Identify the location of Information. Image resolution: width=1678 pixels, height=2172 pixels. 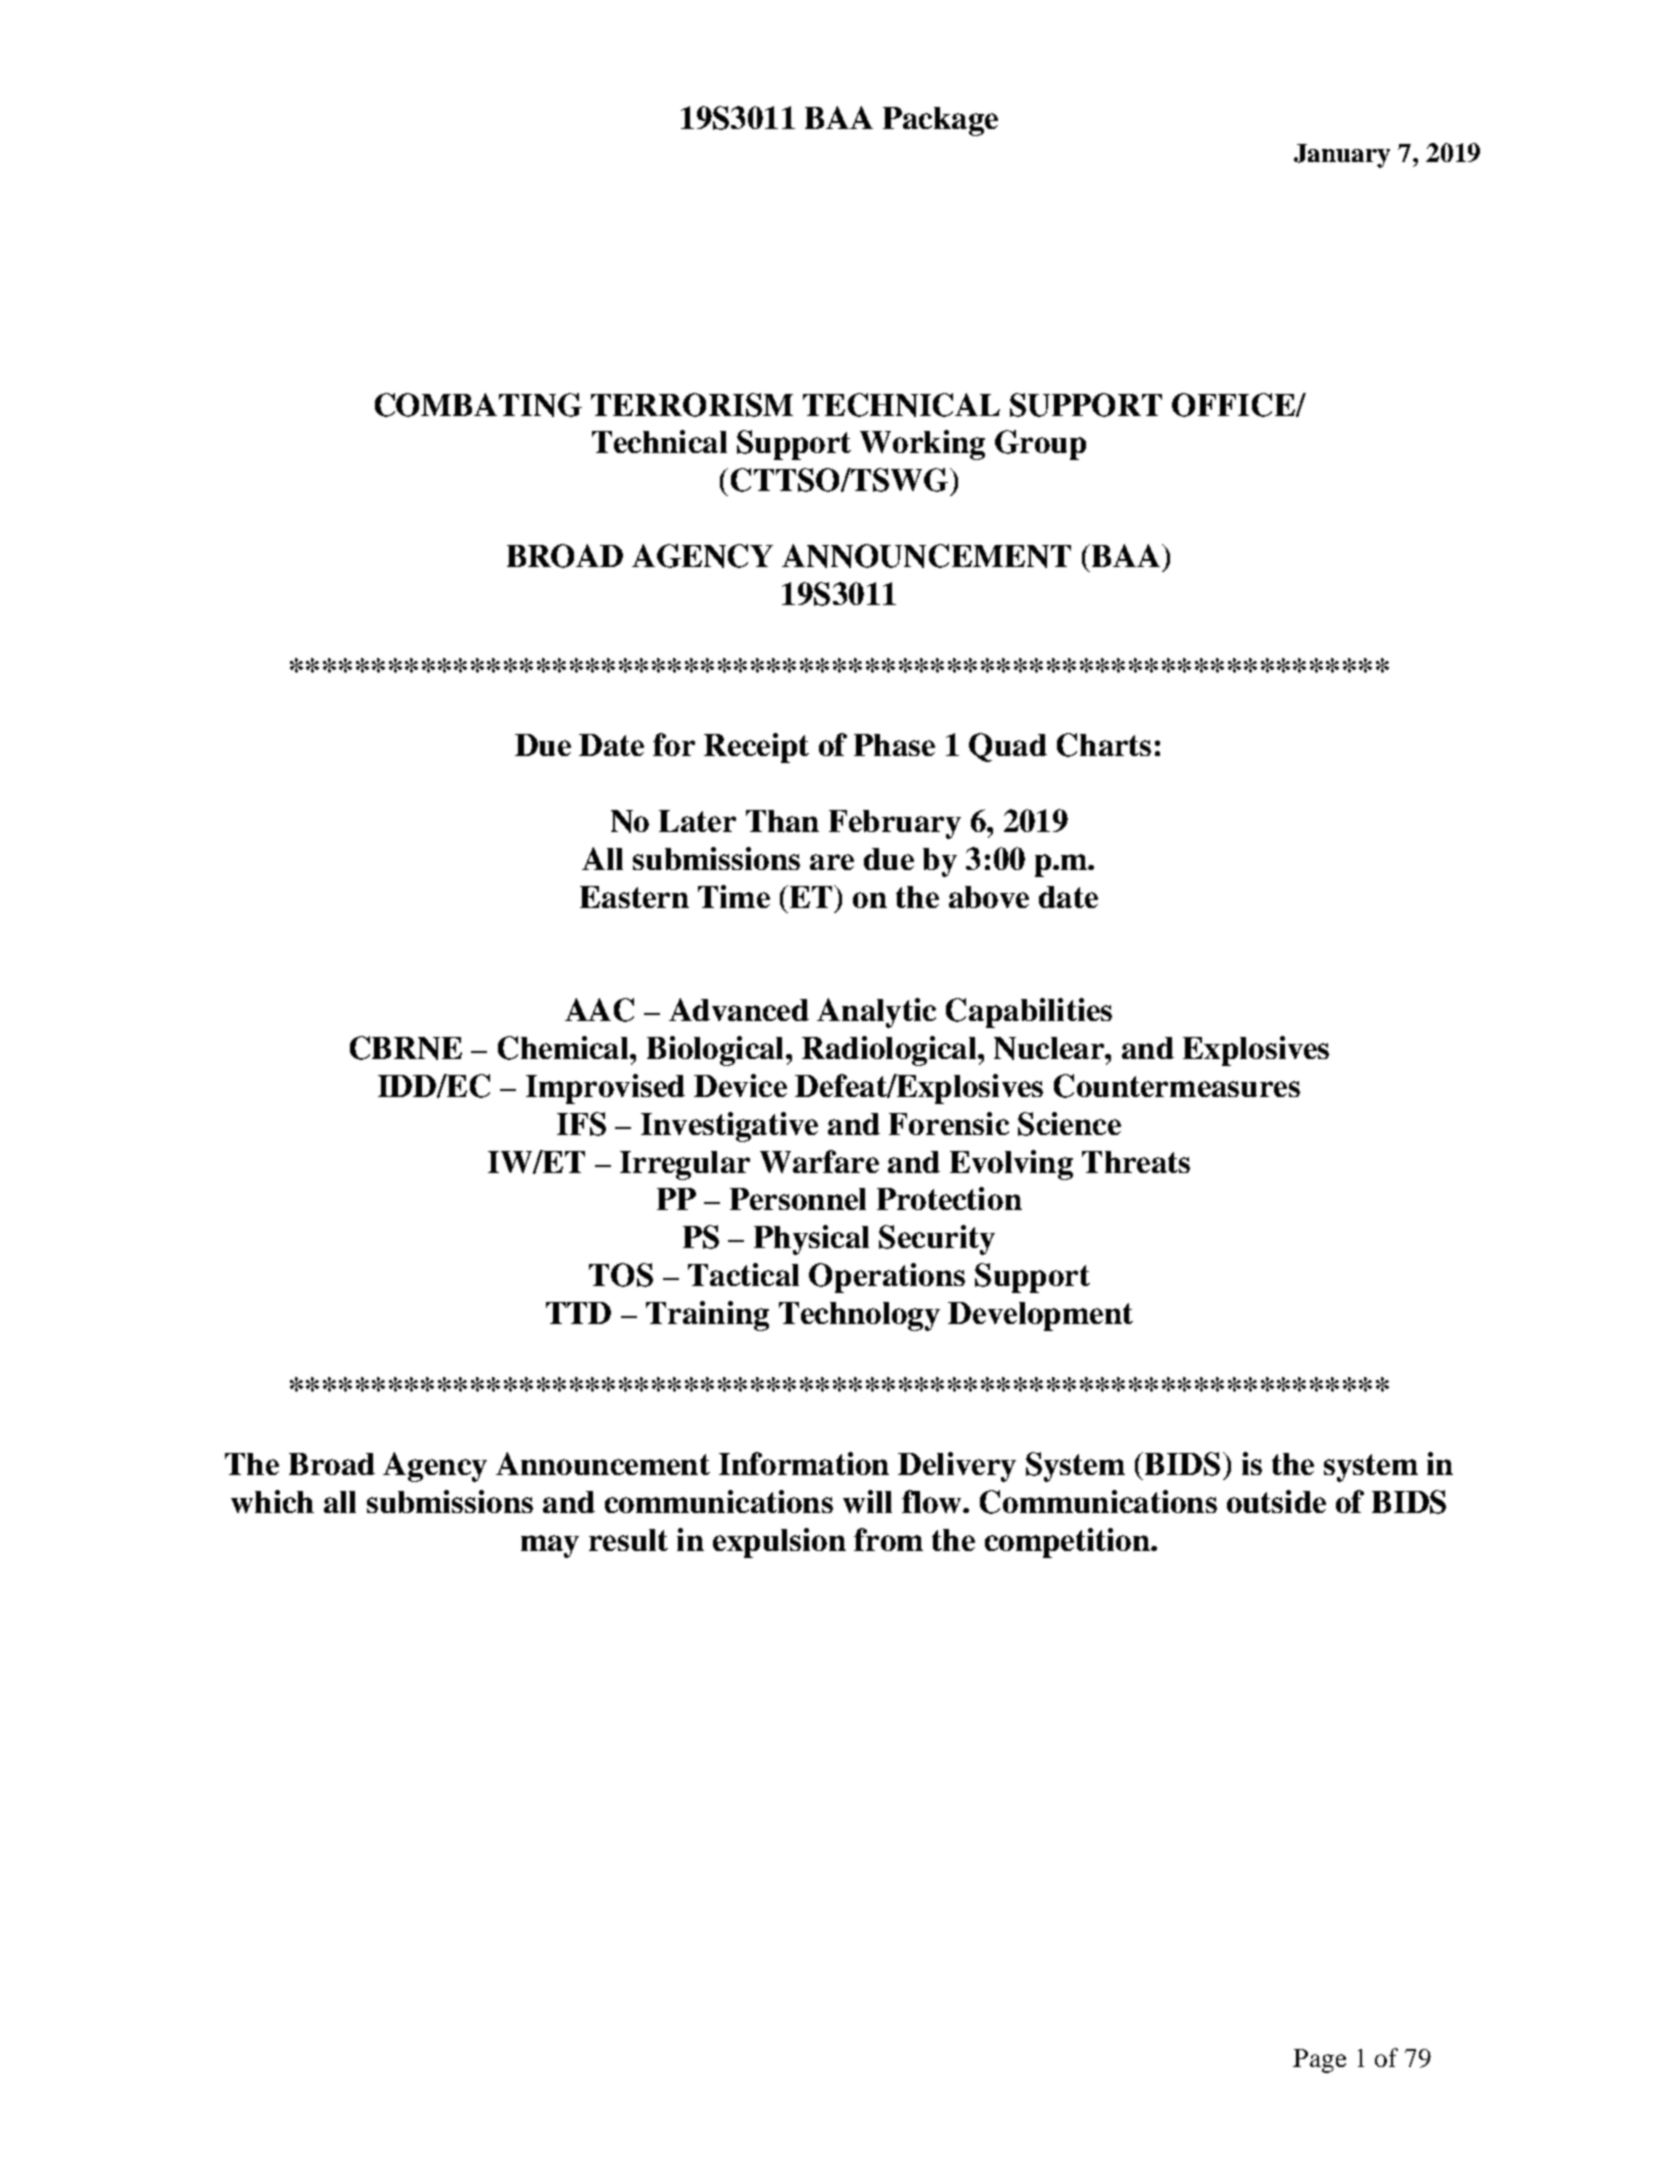
(804, 1463).
